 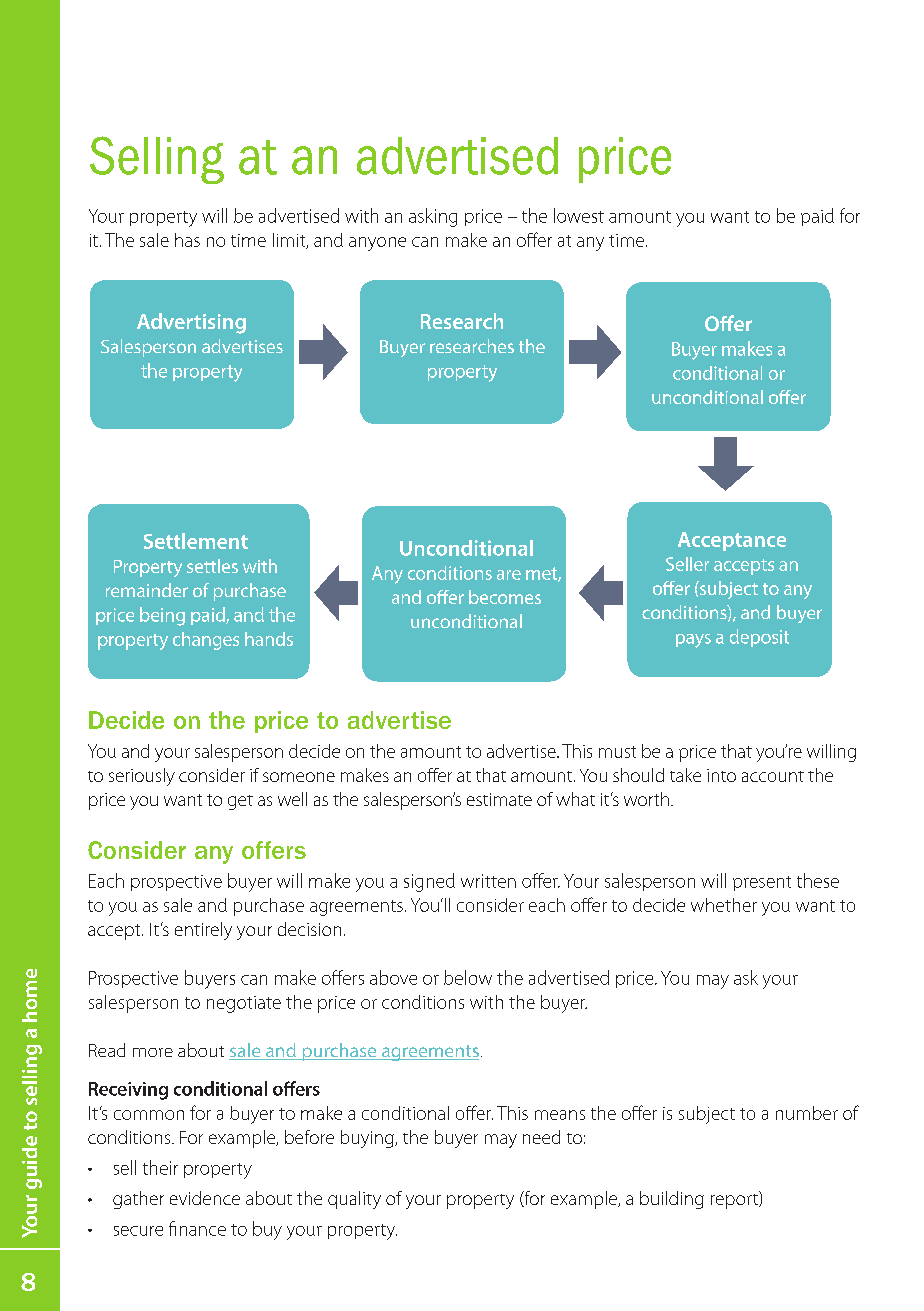 I want to click on changes, so click(x=206, y=641).
